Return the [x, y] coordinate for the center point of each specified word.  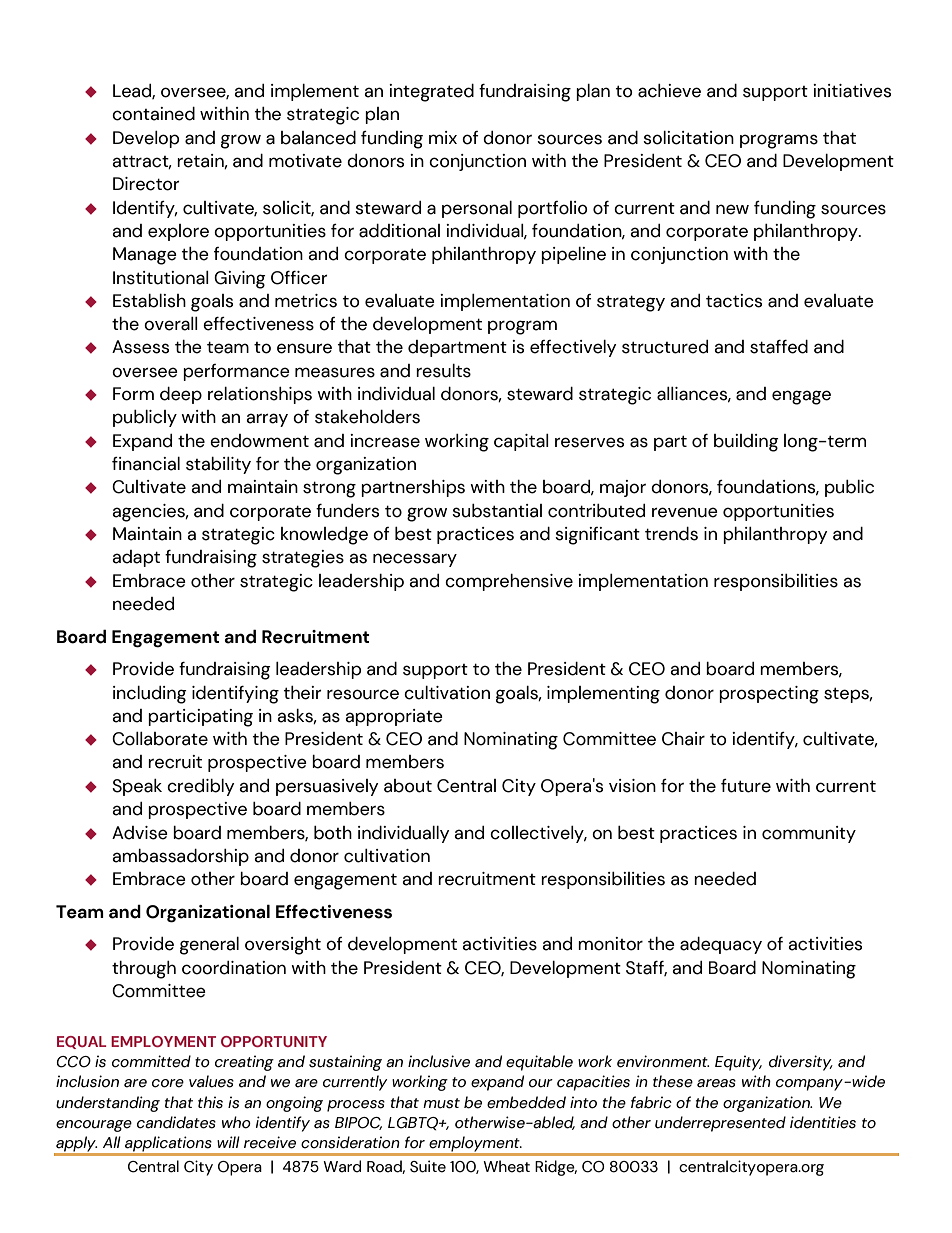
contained [153, 114]
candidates [176, 1122]
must [441, 1103]
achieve [669, 91]
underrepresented [720, 1124]
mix [443, 137]
